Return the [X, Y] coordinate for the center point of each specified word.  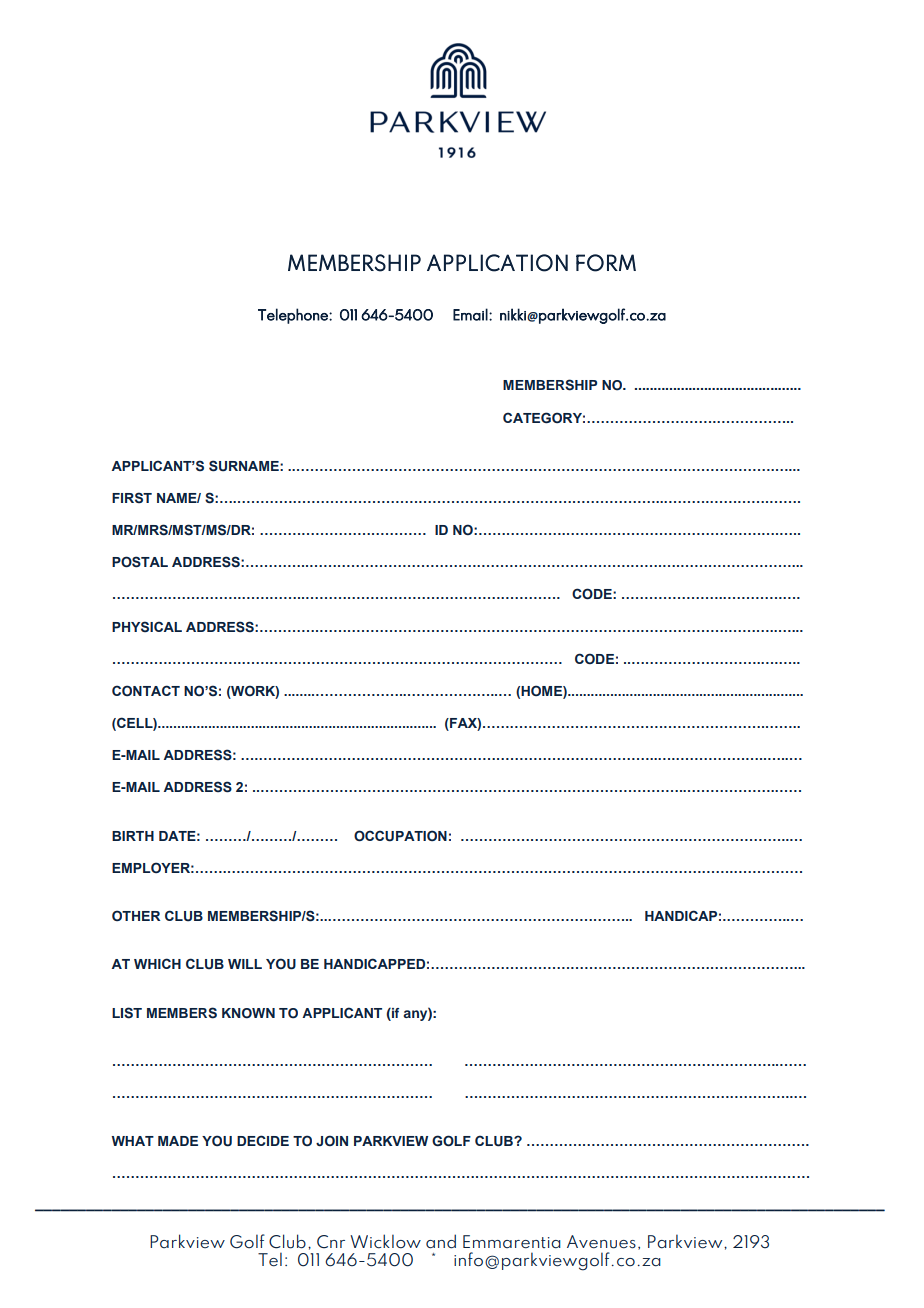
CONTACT [146, 690]
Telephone [294, 316]
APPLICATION [497, 263]
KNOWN [248, 1013]
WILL [245, 964]
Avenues [601, 1242]
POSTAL [140, 562]
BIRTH [133, 836]
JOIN [332, 1140]
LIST [127, 1013]
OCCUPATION [400, 836]
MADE [178, 1141]
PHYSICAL [147, 626]
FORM [606, 263]
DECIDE [263, 1140]
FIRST [132, 497]
